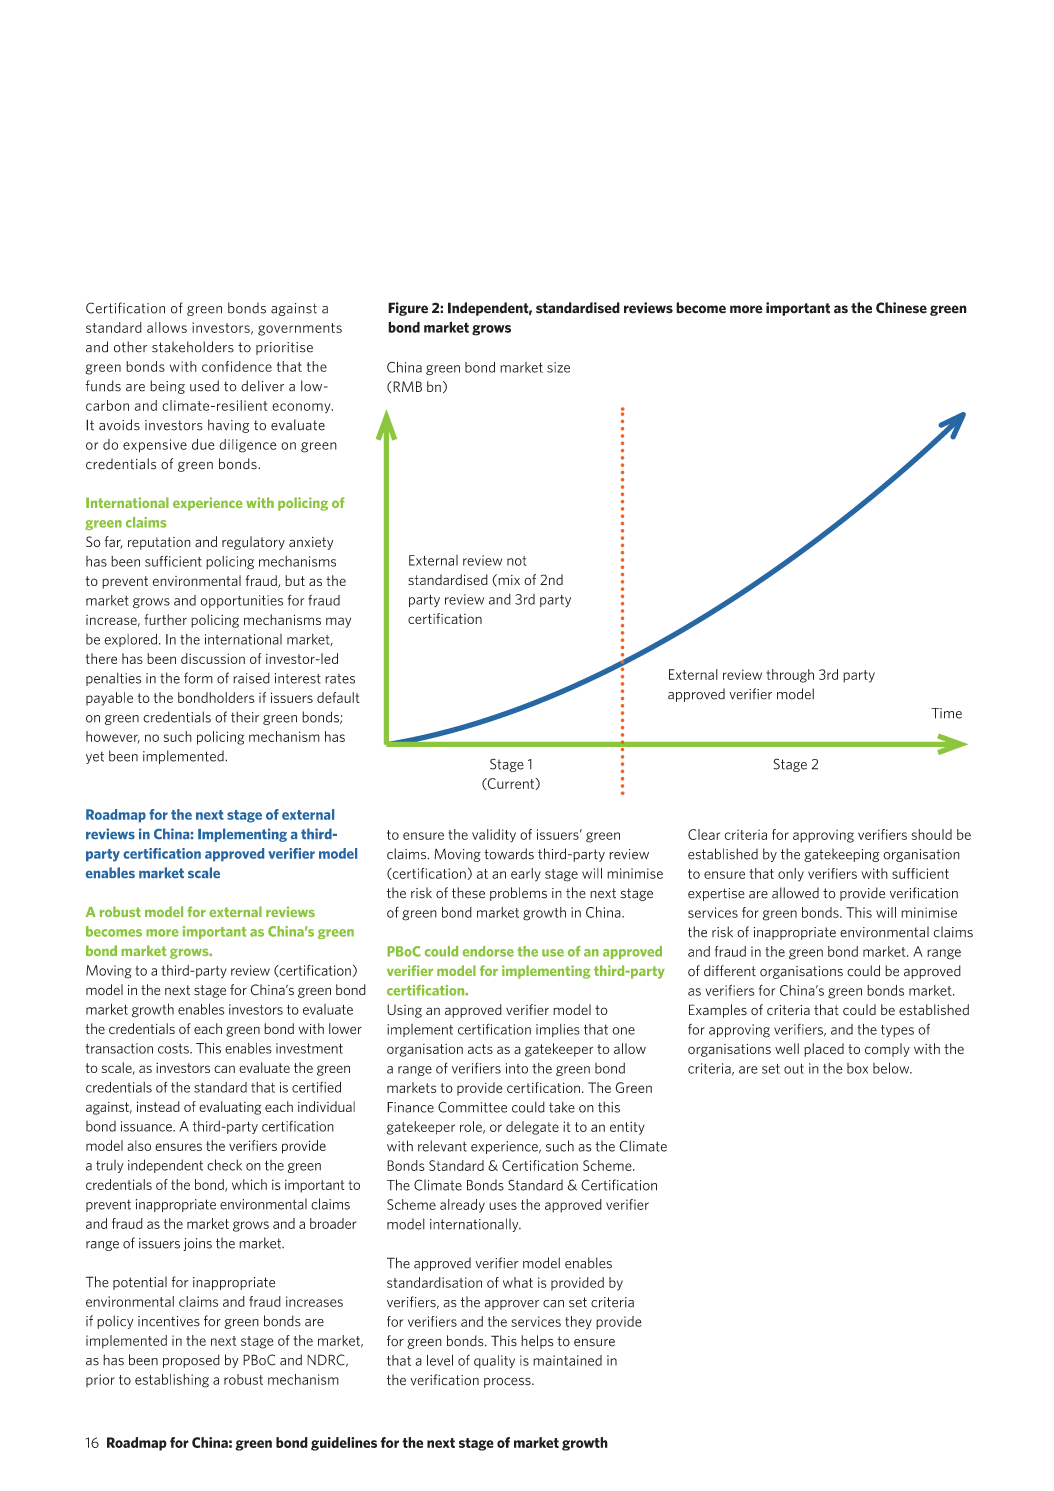 The image size is (1054, 1491). I want to click on Chinese, so click(901, 308).
